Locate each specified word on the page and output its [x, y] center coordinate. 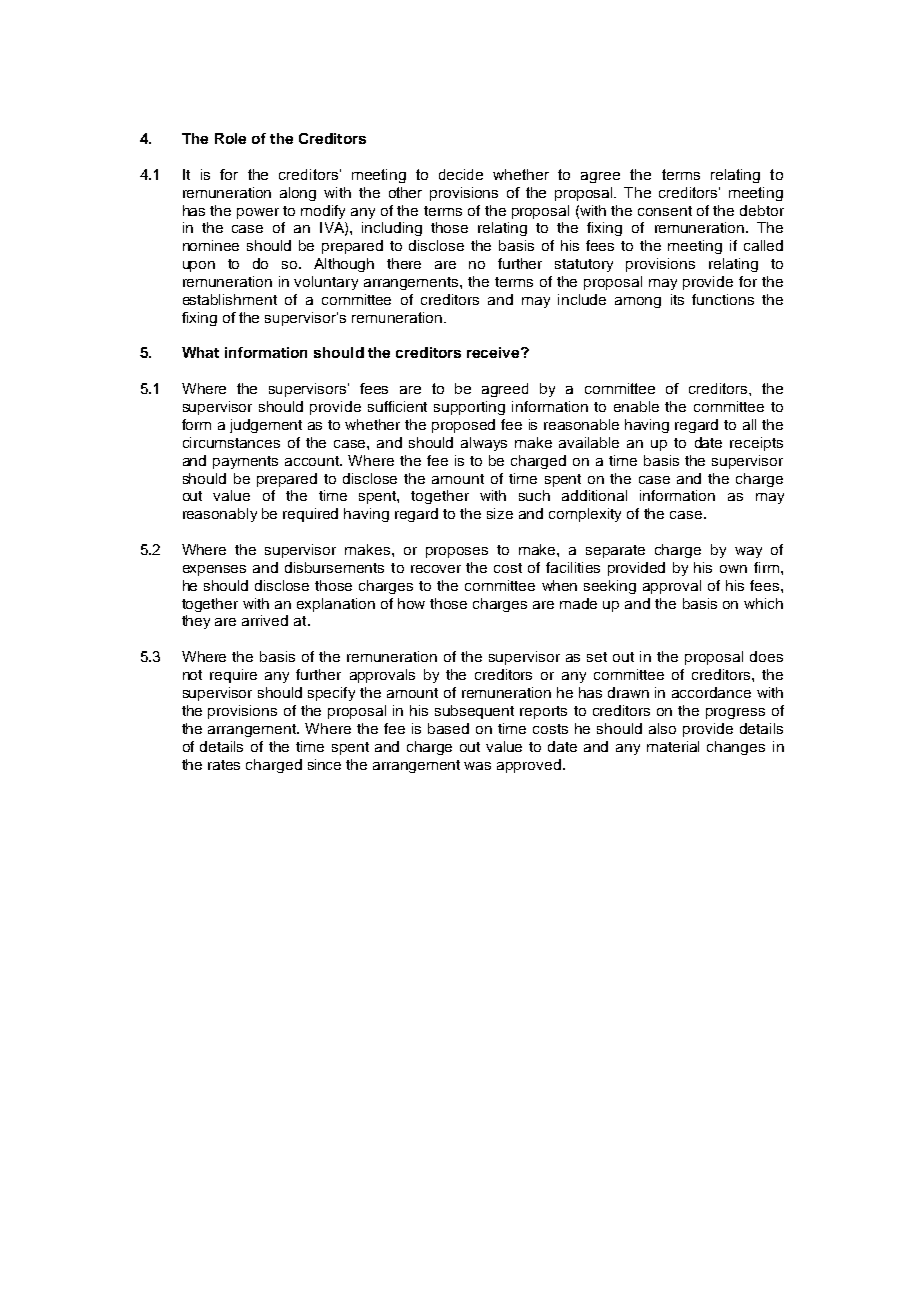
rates [224, 765]
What [200, 352]
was [477, 766]
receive [494, 352]
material [673, 746]
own [733, 569]
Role [230, 138]
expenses [214, 570]
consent [665, 211]
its [677, 299]
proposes [457, 552]
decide [461, 174]
